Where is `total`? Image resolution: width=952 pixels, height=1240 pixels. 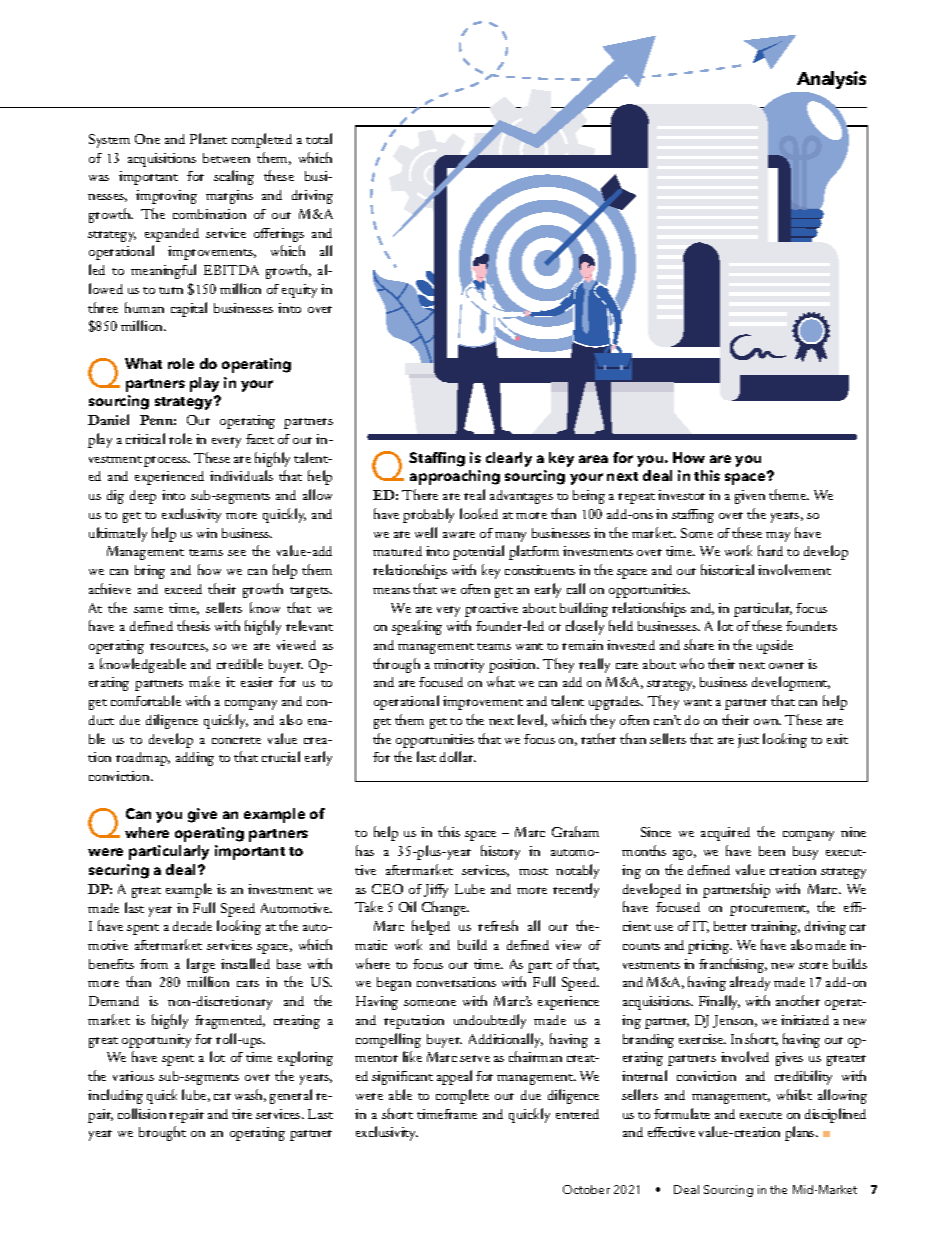
total is located at coordinates (319, 138).
